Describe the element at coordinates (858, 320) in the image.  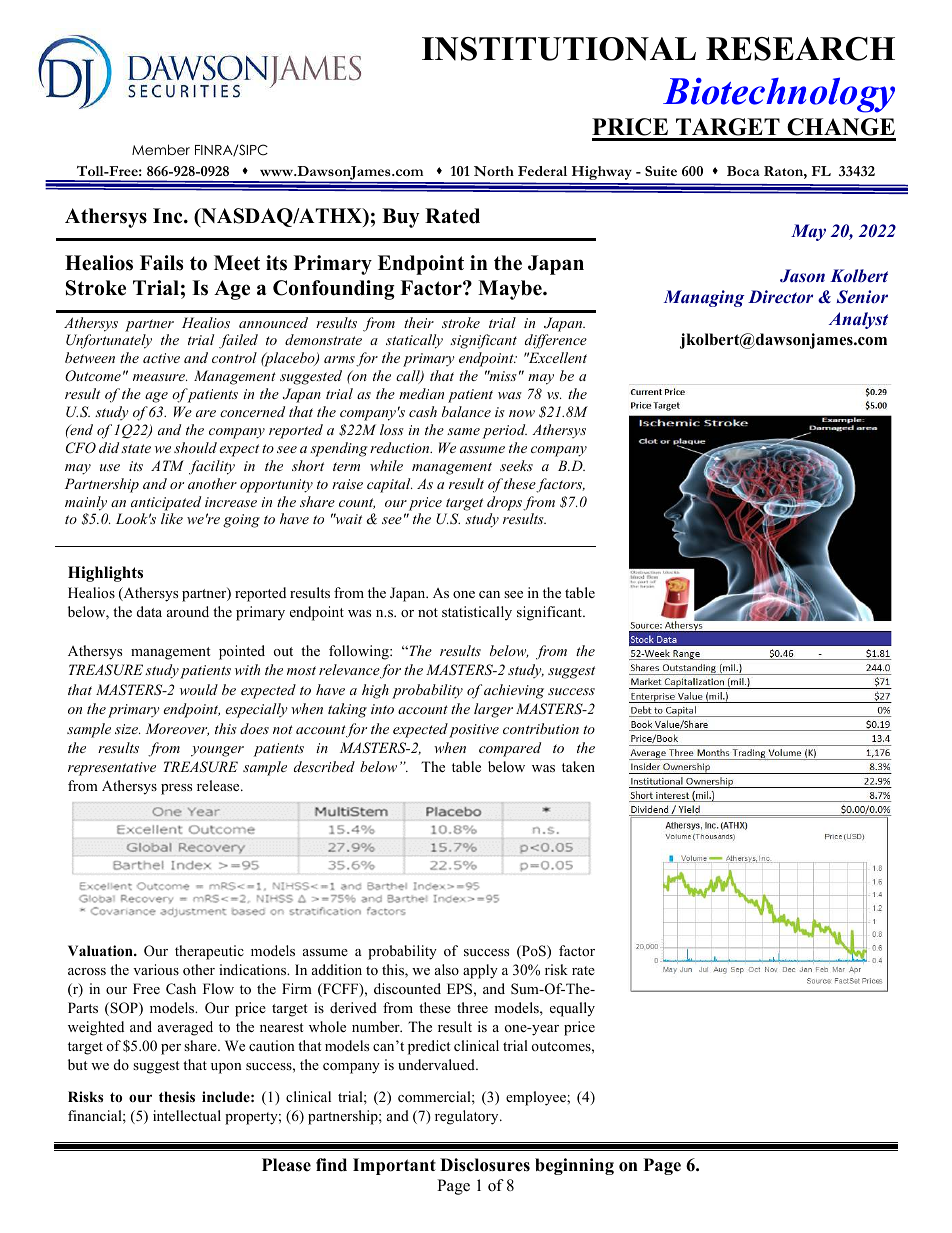
I see `Analyst` at that location.
